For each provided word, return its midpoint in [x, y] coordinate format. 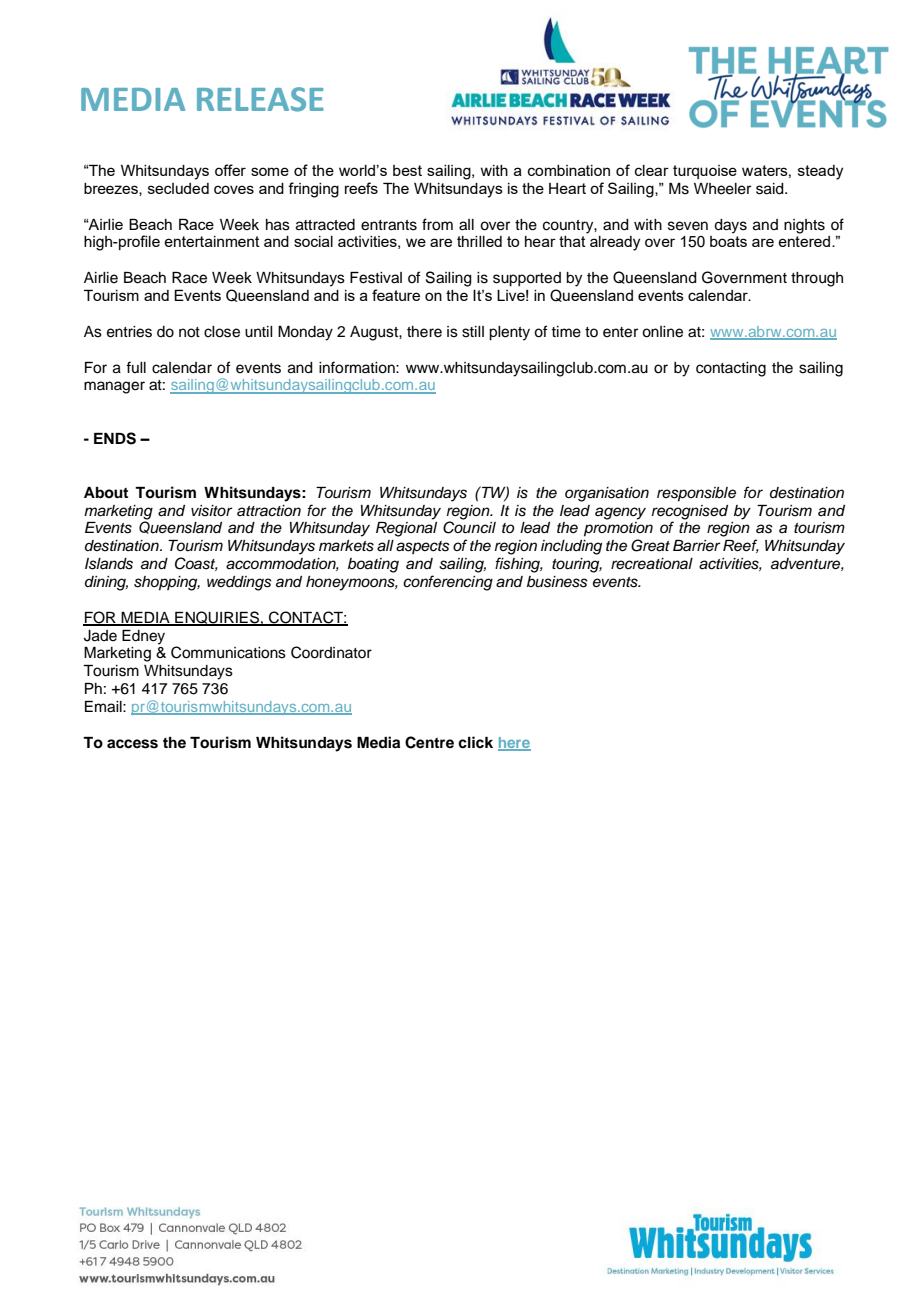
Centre [429, 742]
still [473, 332]
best [407, 170]
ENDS [115, 438]
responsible [696, 494]
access [132, 744]
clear [652, 170]
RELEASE [260, 99]
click [475, 742]
